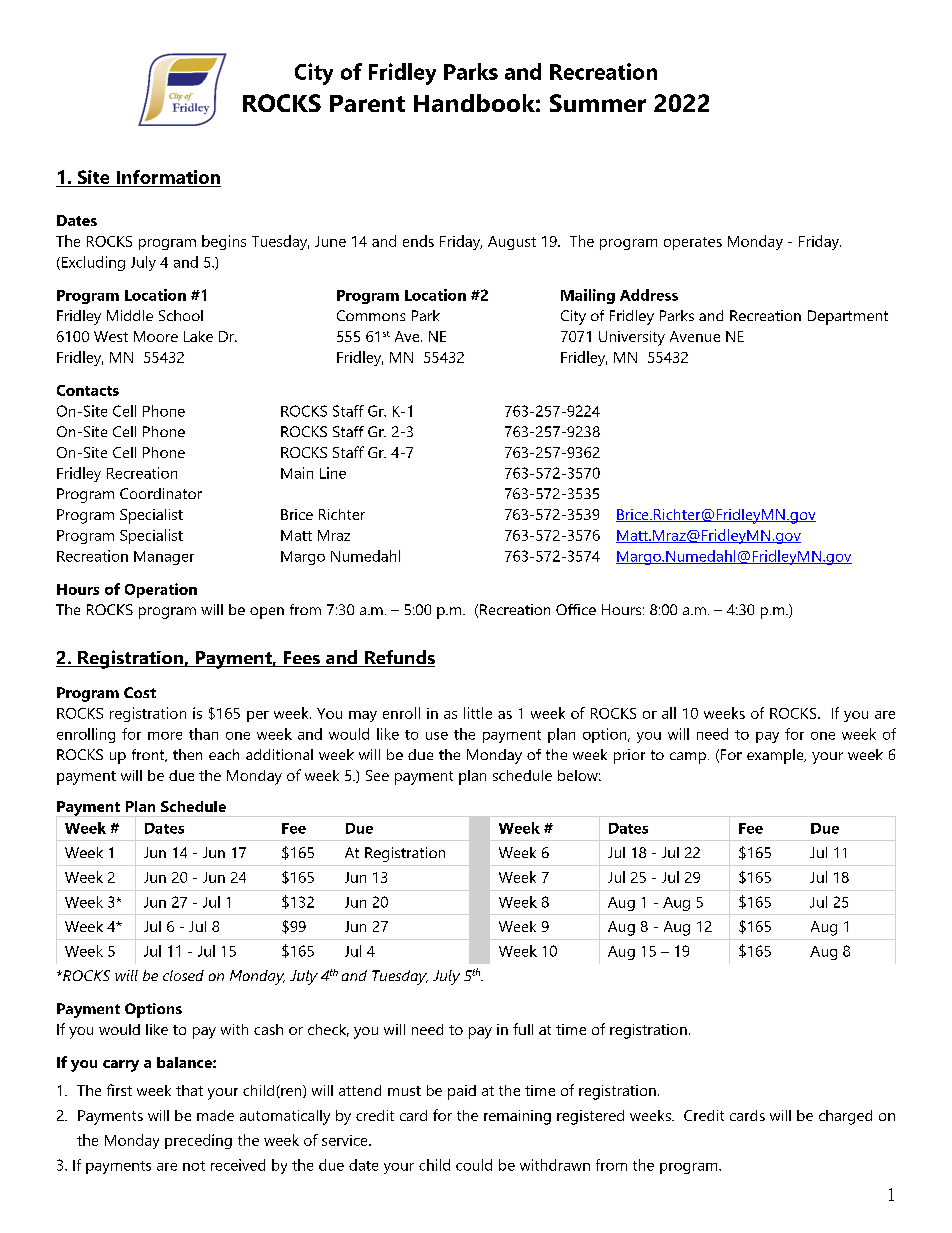 This document has height=1233, width=952. Describe the element at coordinates (333, 473) in the document. I see `Line` at that location.
